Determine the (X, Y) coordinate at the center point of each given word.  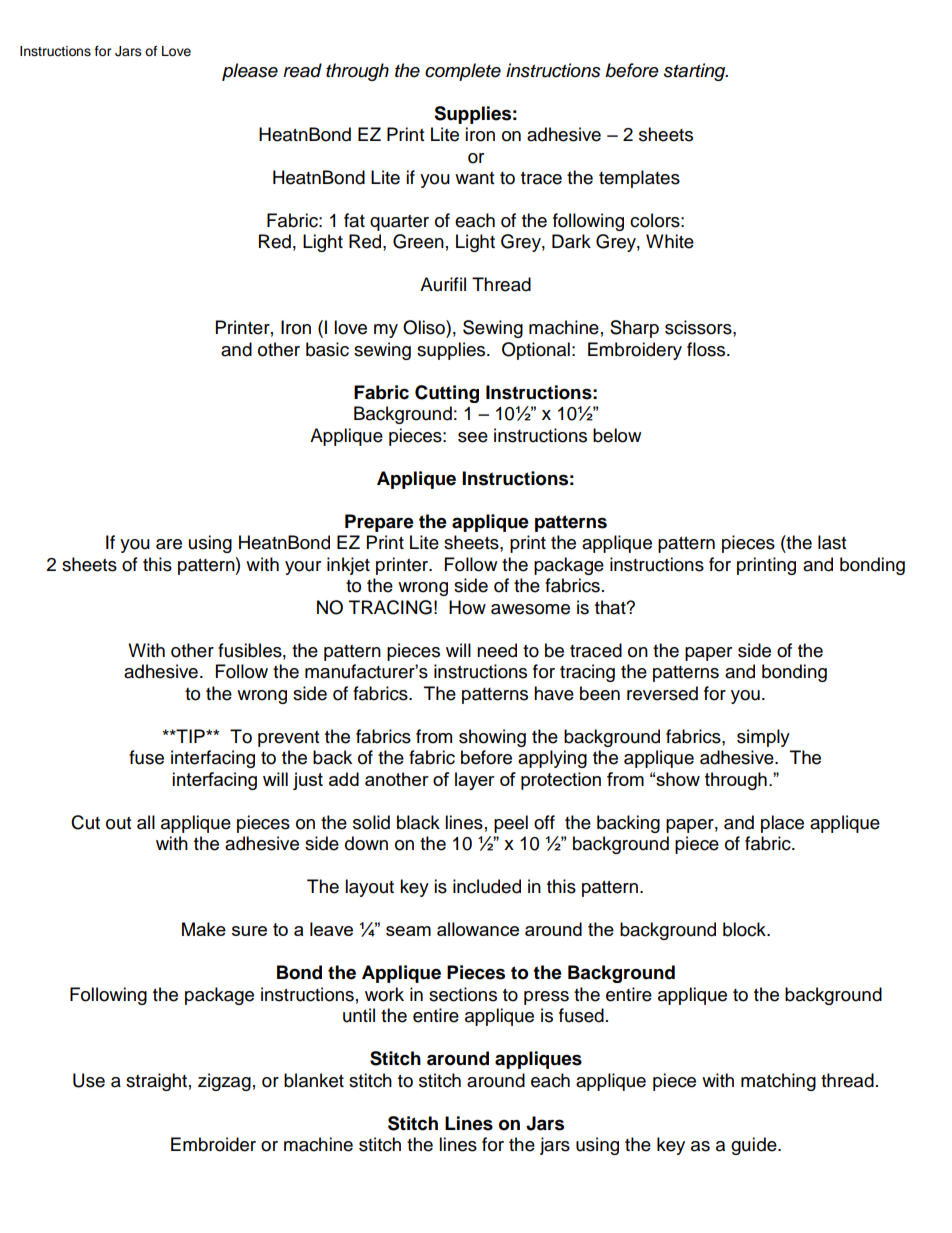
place (782, 824)
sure (249, 931)
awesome (530, 609)
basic (327, 349)
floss (707, 349)
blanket (314, 1080)
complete (463, 72)
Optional (536, 351)
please (250, 72)
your (303, 568)
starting (696, 72)
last (832, 542)
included (487, 886)
